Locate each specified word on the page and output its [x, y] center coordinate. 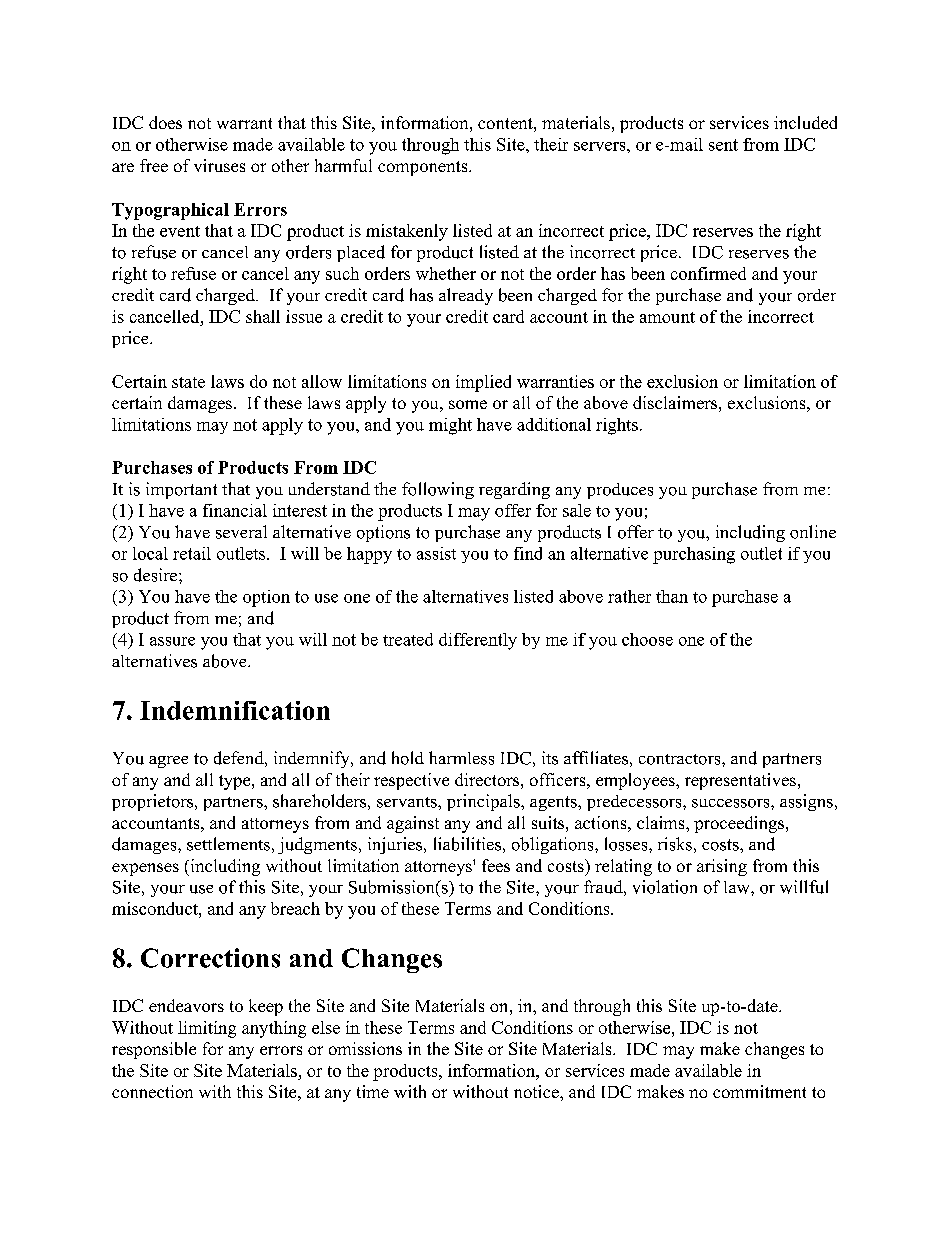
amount [667, 317]
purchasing [694, 555]
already [466, 296]
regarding [514, 490]
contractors [681, 759]
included [805, 122]
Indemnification [235, 710]
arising [722, 867]
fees [496, 865]
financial [235, 510]
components [424, 168]
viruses [219, 165]
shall [263, 316]
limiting [207, 1029]
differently [478, 641]
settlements [228, 844]
